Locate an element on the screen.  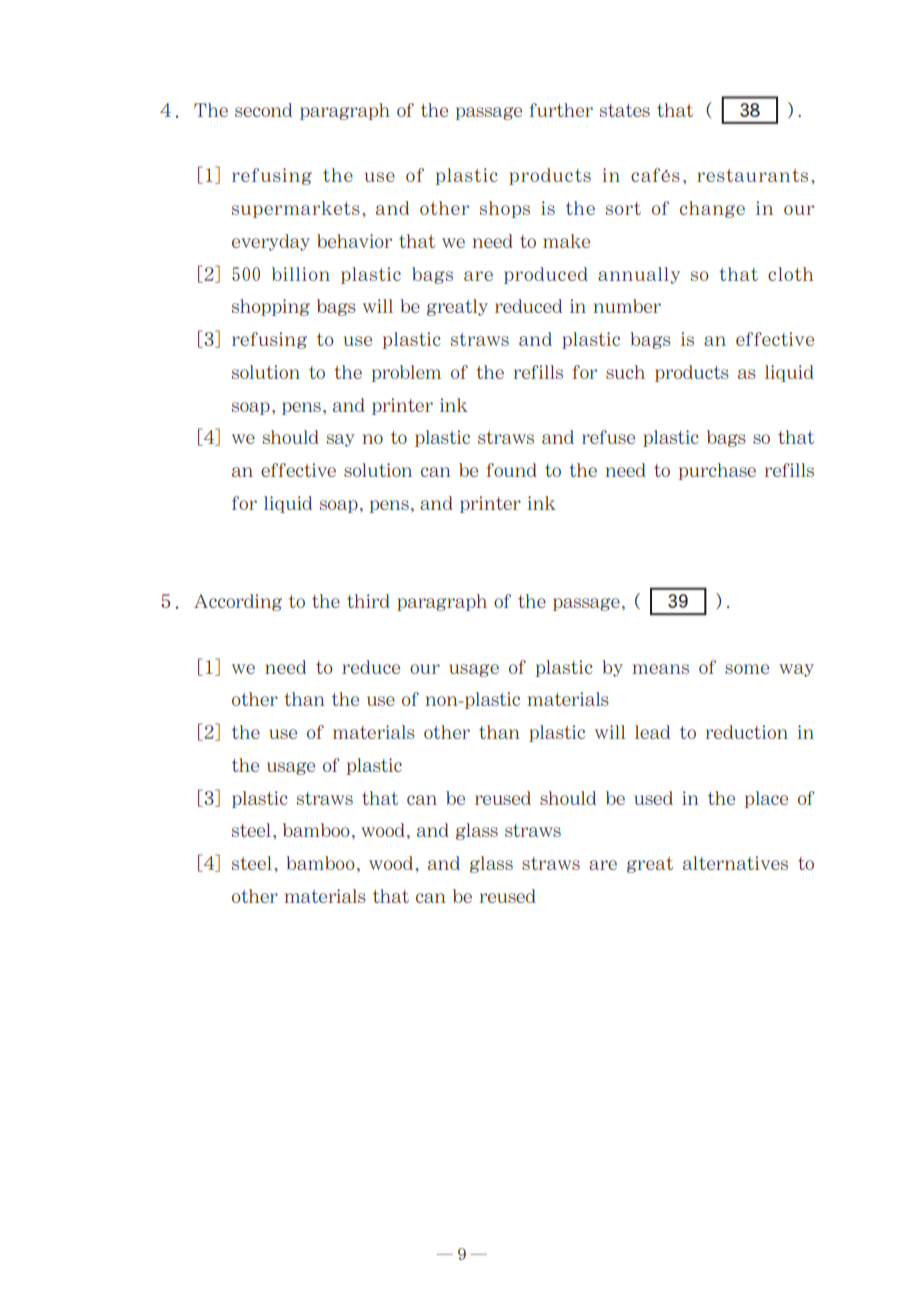
produced is located at coordinates (546, 275).
